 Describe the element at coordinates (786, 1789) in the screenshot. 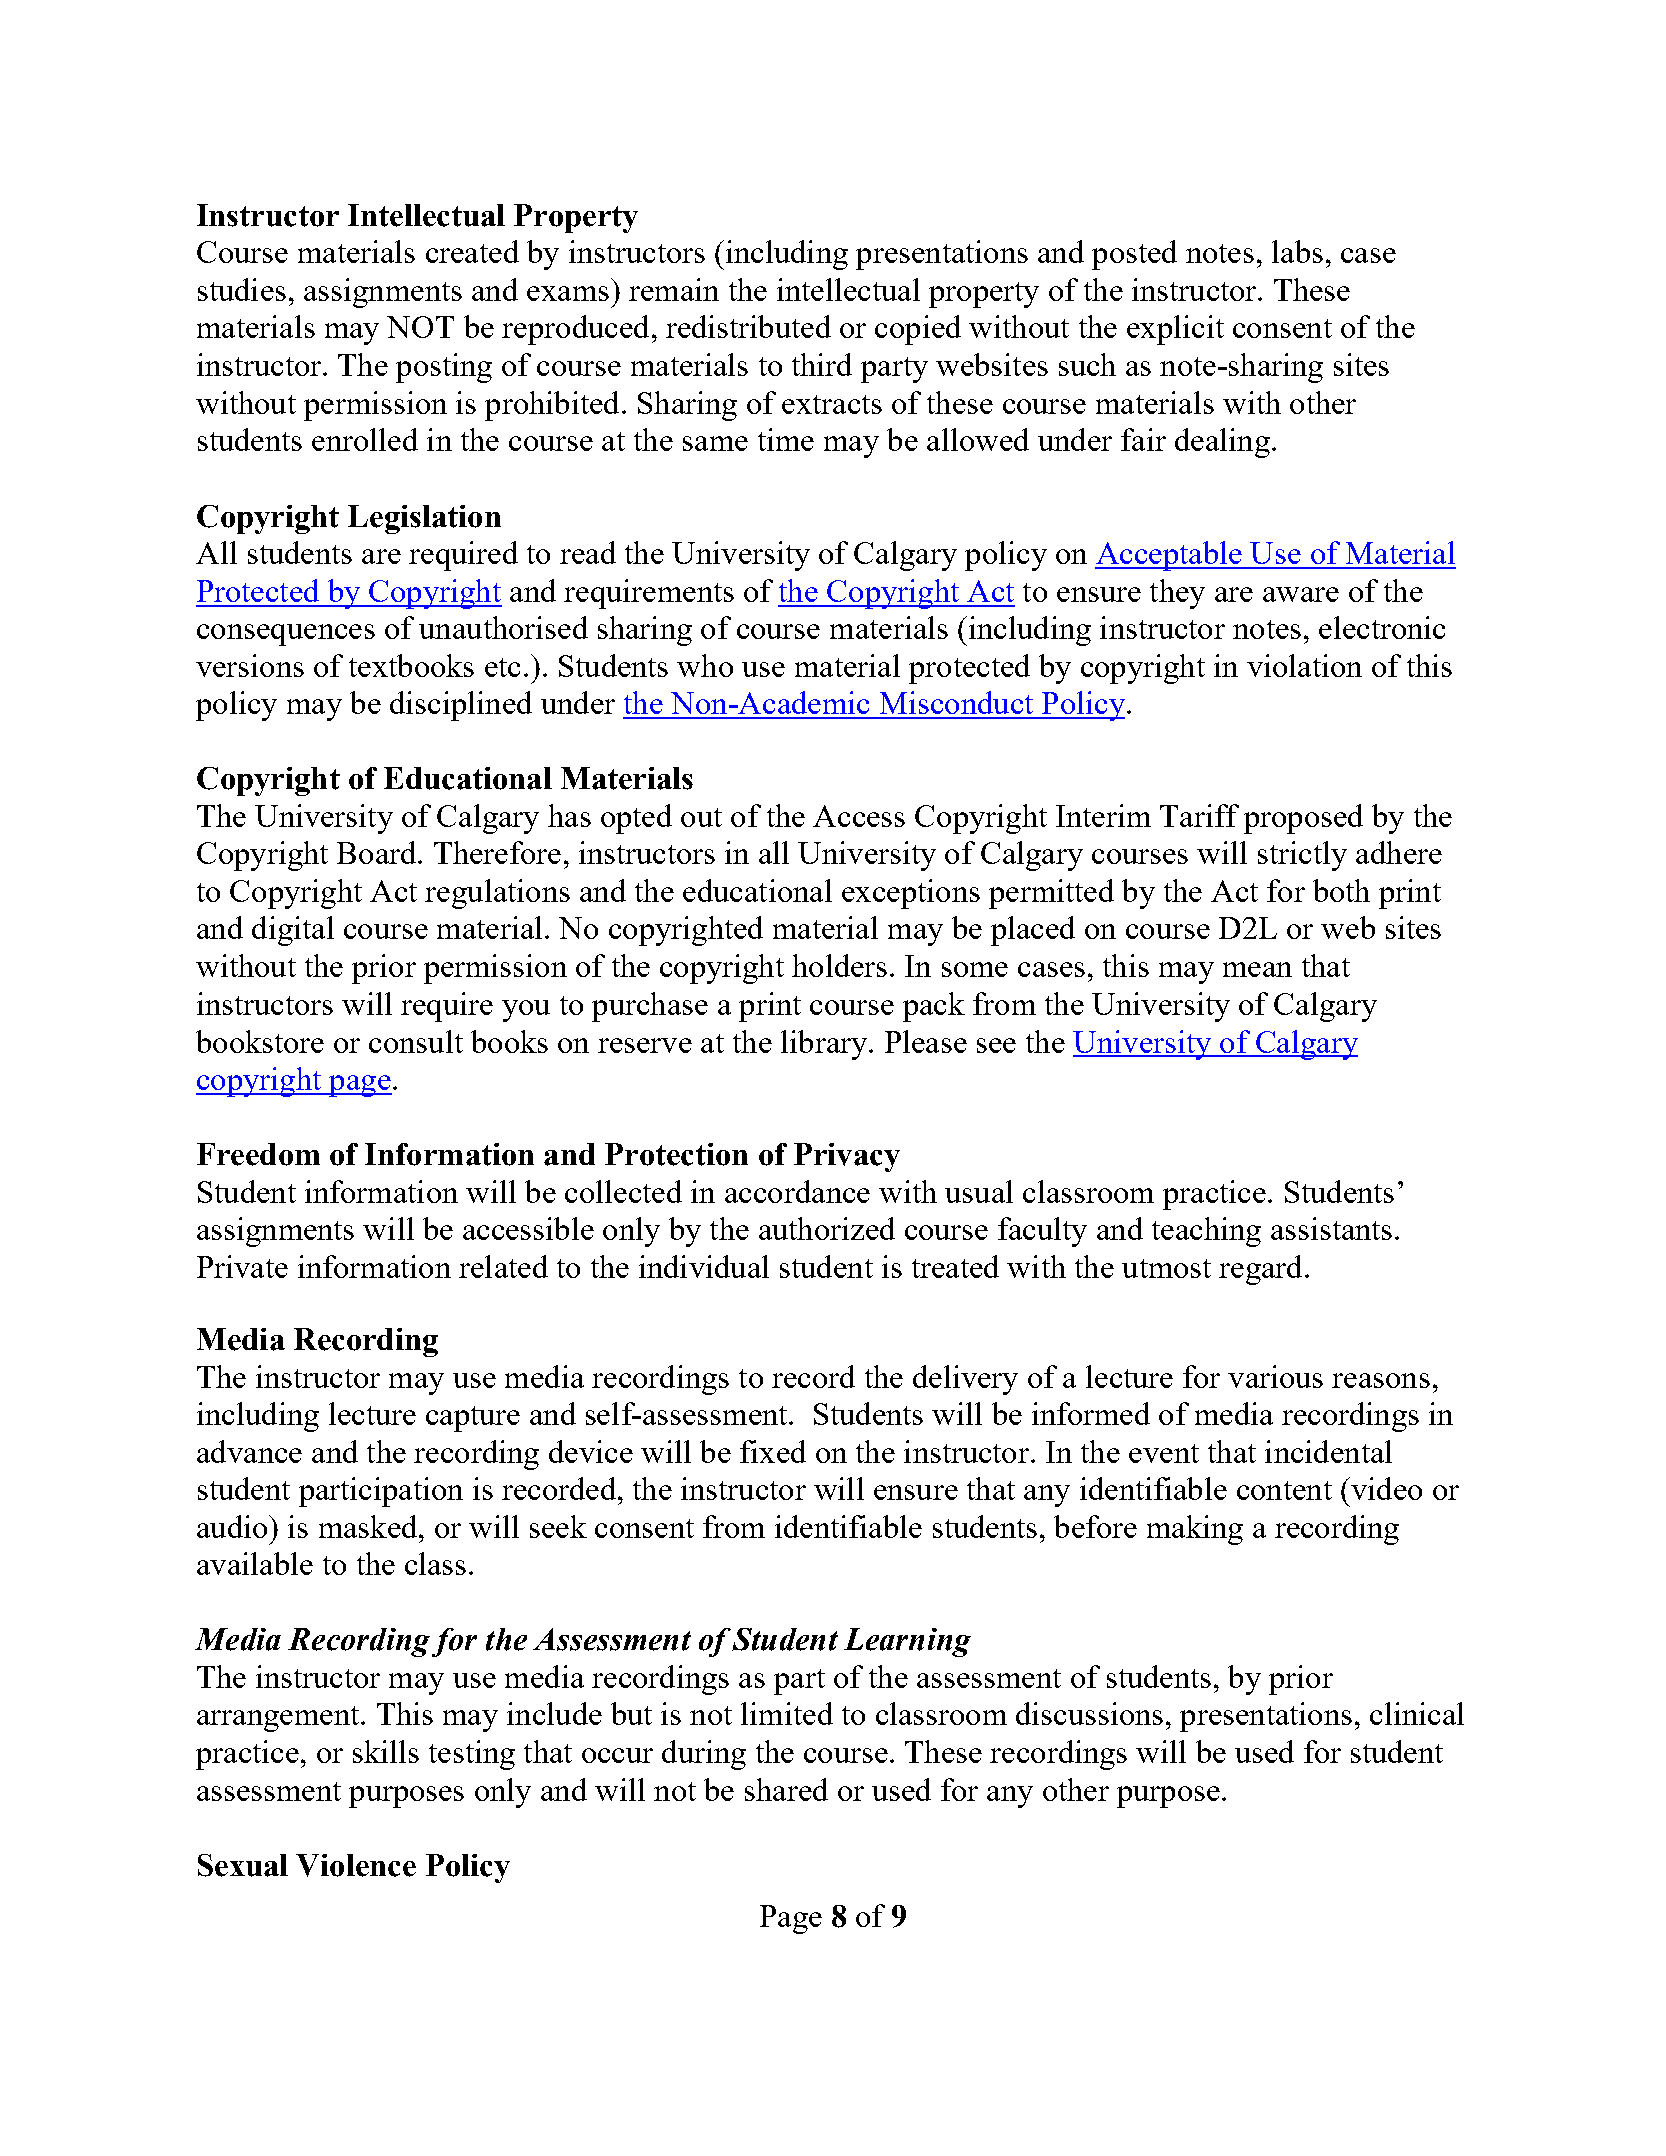

I see `shared` at that location.
